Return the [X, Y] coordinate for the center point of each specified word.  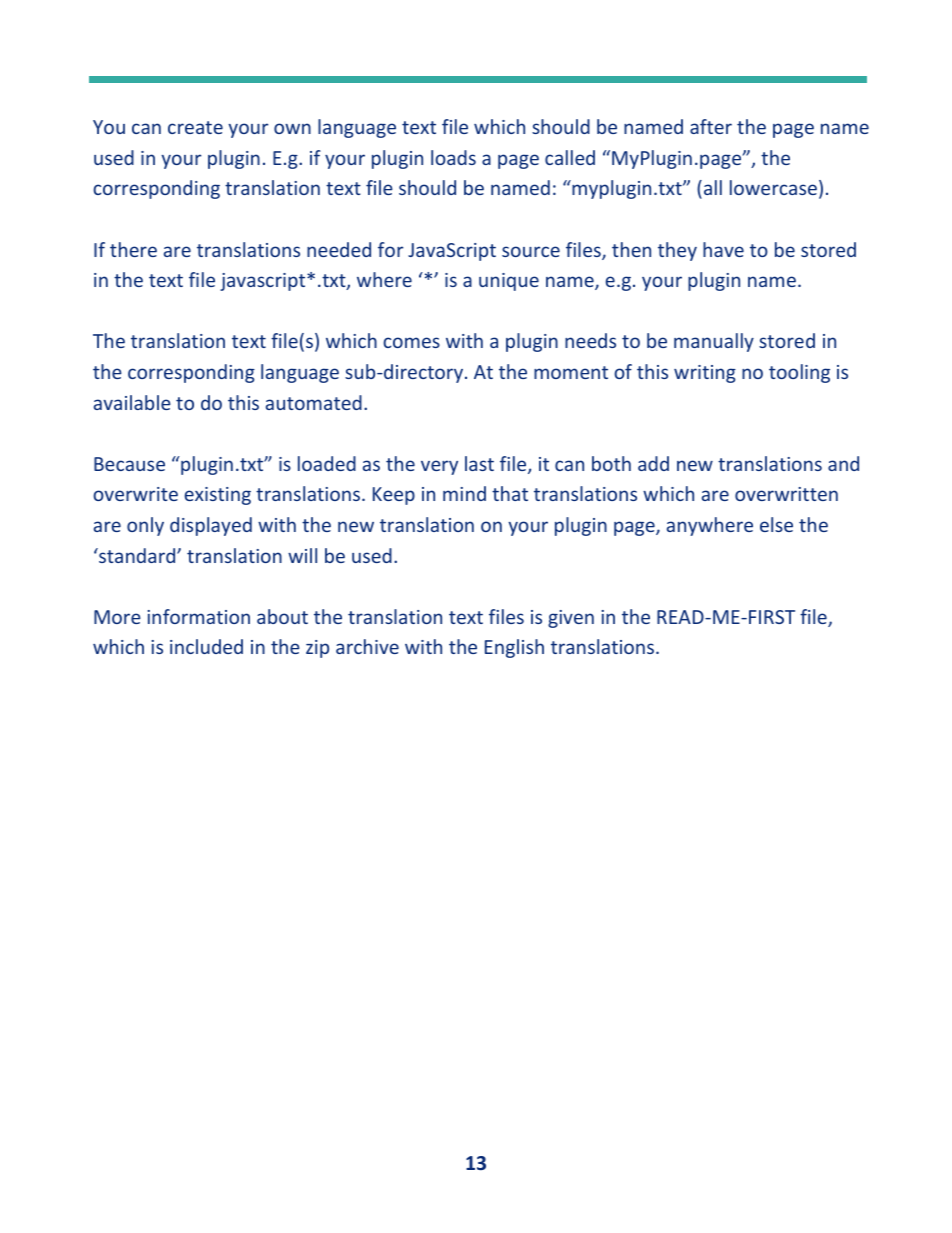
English [514, 648]
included [206, 646]
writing [705, 374]
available [132, 402]
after [711, 126]
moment [571, 372]
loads [453, 157]
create [195, 127]
